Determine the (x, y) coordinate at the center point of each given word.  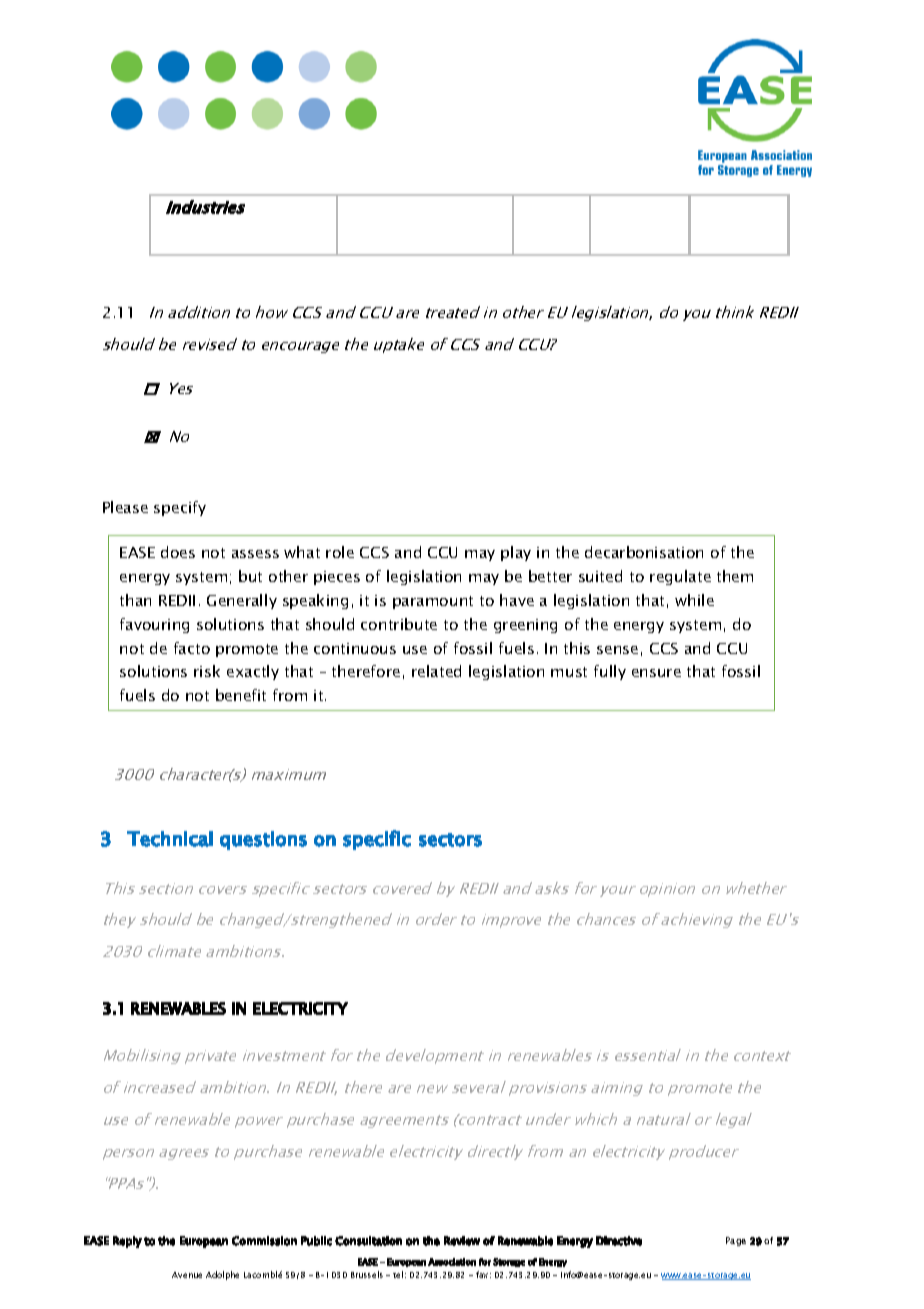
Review (462, 1241)
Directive (619, 1241)
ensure (656, 673)
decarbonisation (644, 552)
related (436, 671)
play (516, 553)
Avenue (187, 1275)
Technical (170, 839)
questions (263, 840)
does (178, 552)
